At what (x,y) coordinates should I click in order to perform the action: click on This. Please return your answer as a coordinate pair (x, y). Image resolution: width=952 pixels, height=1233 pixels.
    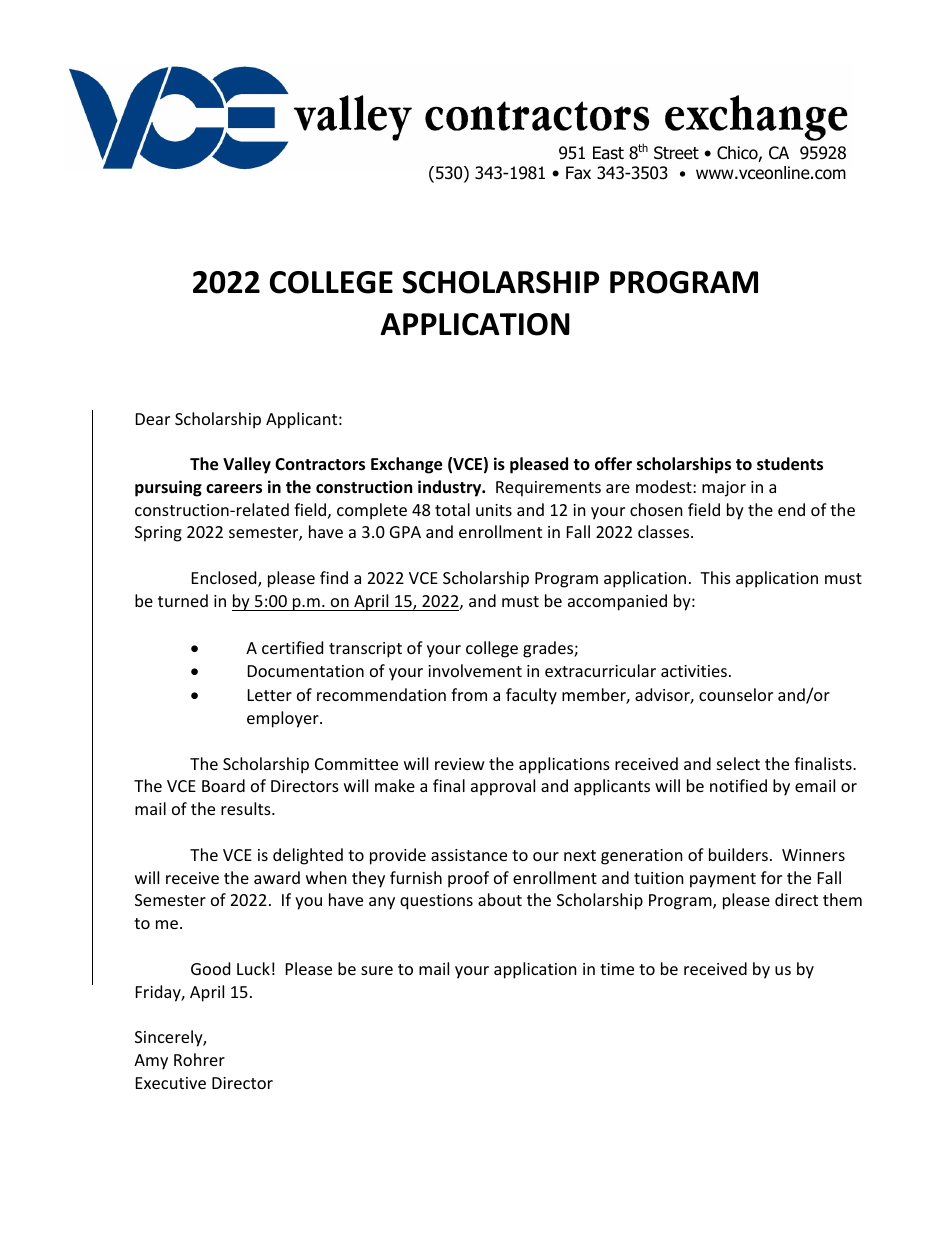
    Looking at the image, I should click on (715, 577).
